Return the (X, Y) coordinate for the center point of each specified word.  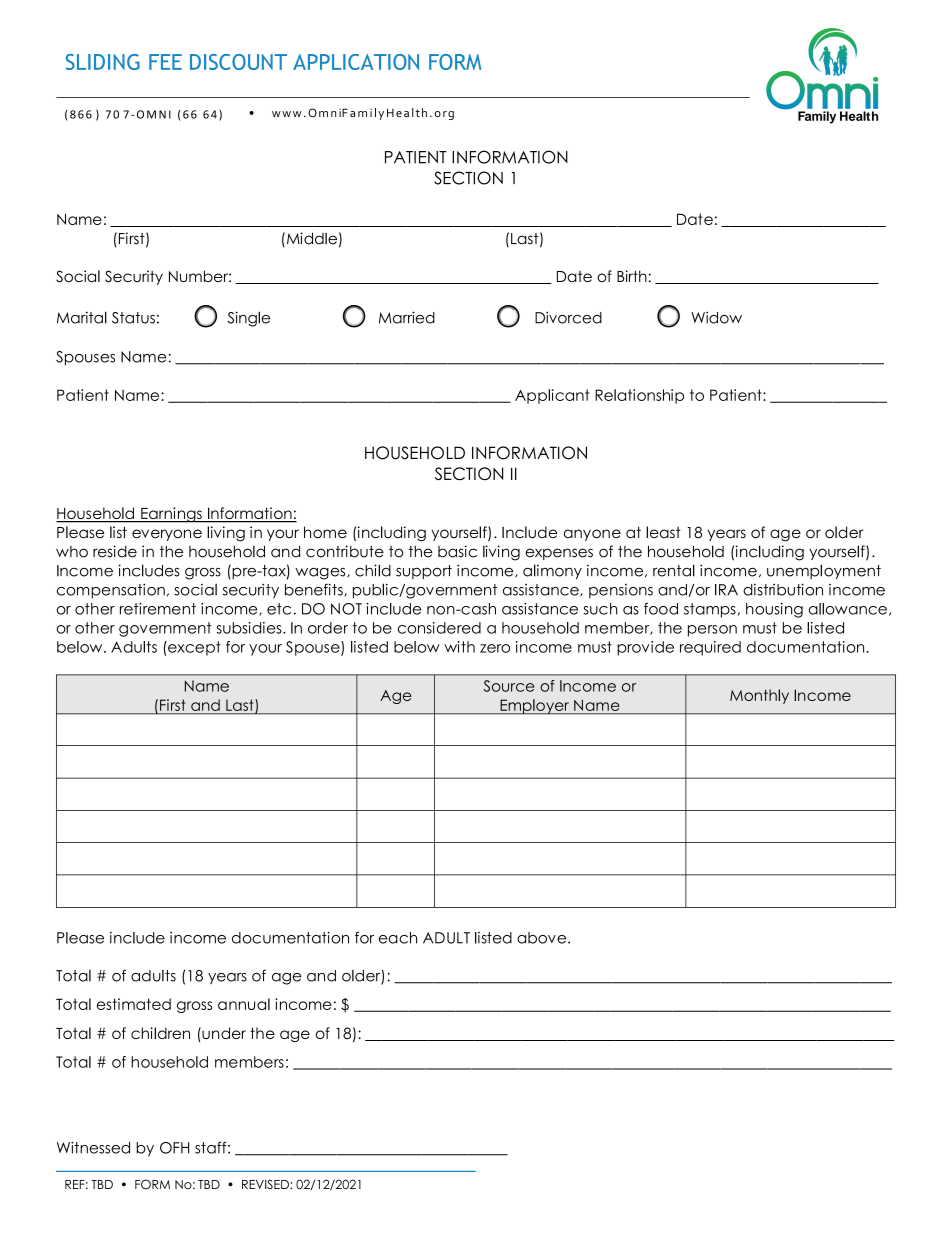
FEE (165, 62)
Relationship (639, 396)
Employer (534, 707)
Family (817, 117)
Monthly (759, 696)
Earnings (171, 515)
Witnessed (93, 1148)
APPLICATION (356, 62)
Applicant (552, 396)
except (193, 648)
